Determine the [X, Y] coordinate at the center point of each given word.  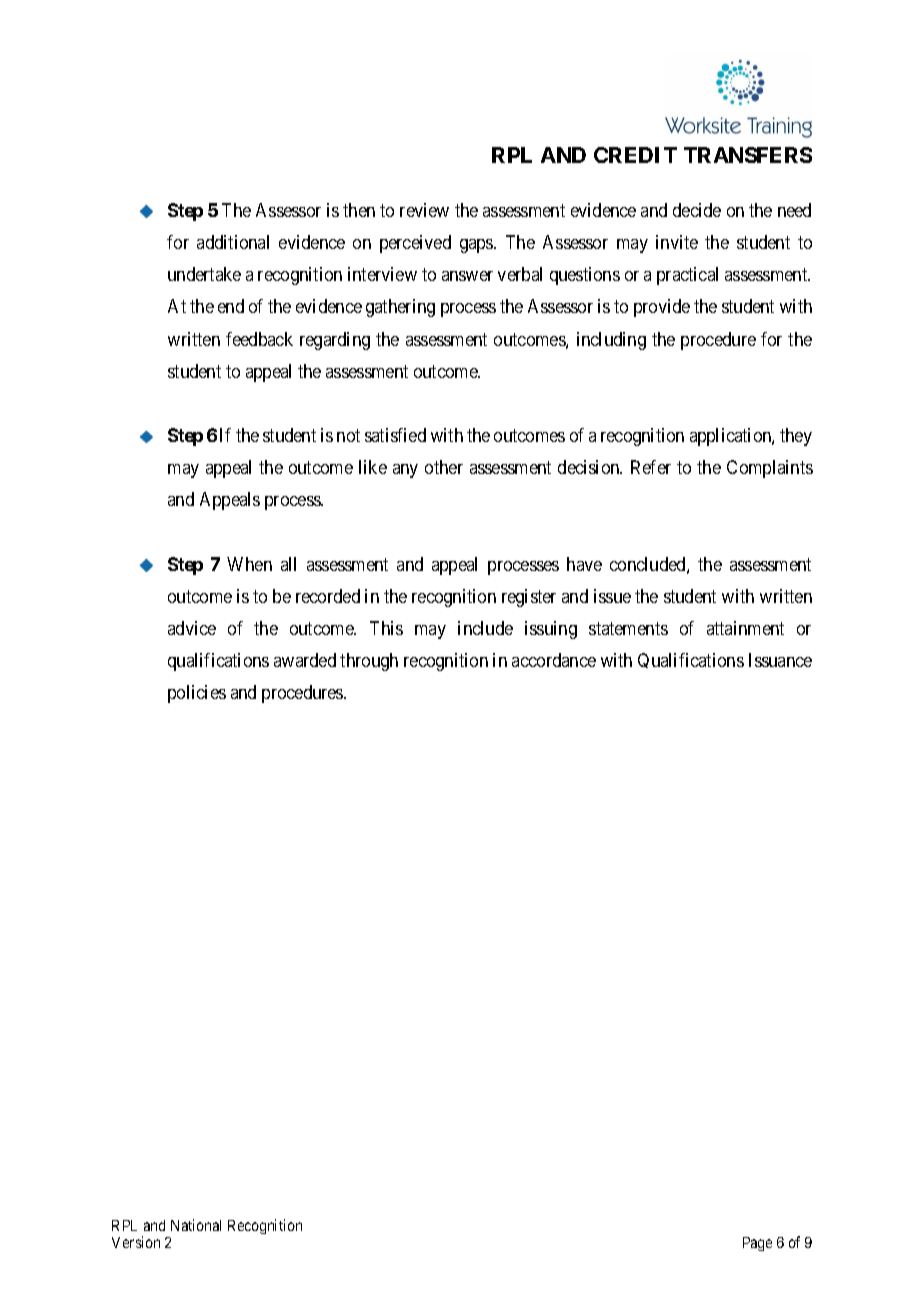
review [424, 210]
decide [697, 210]
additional [233, 242]
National [196, 1225]
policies [197, 694]
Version [136, 1242]
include [485, 628]
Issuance [780, 660]
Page [757, 1244]
